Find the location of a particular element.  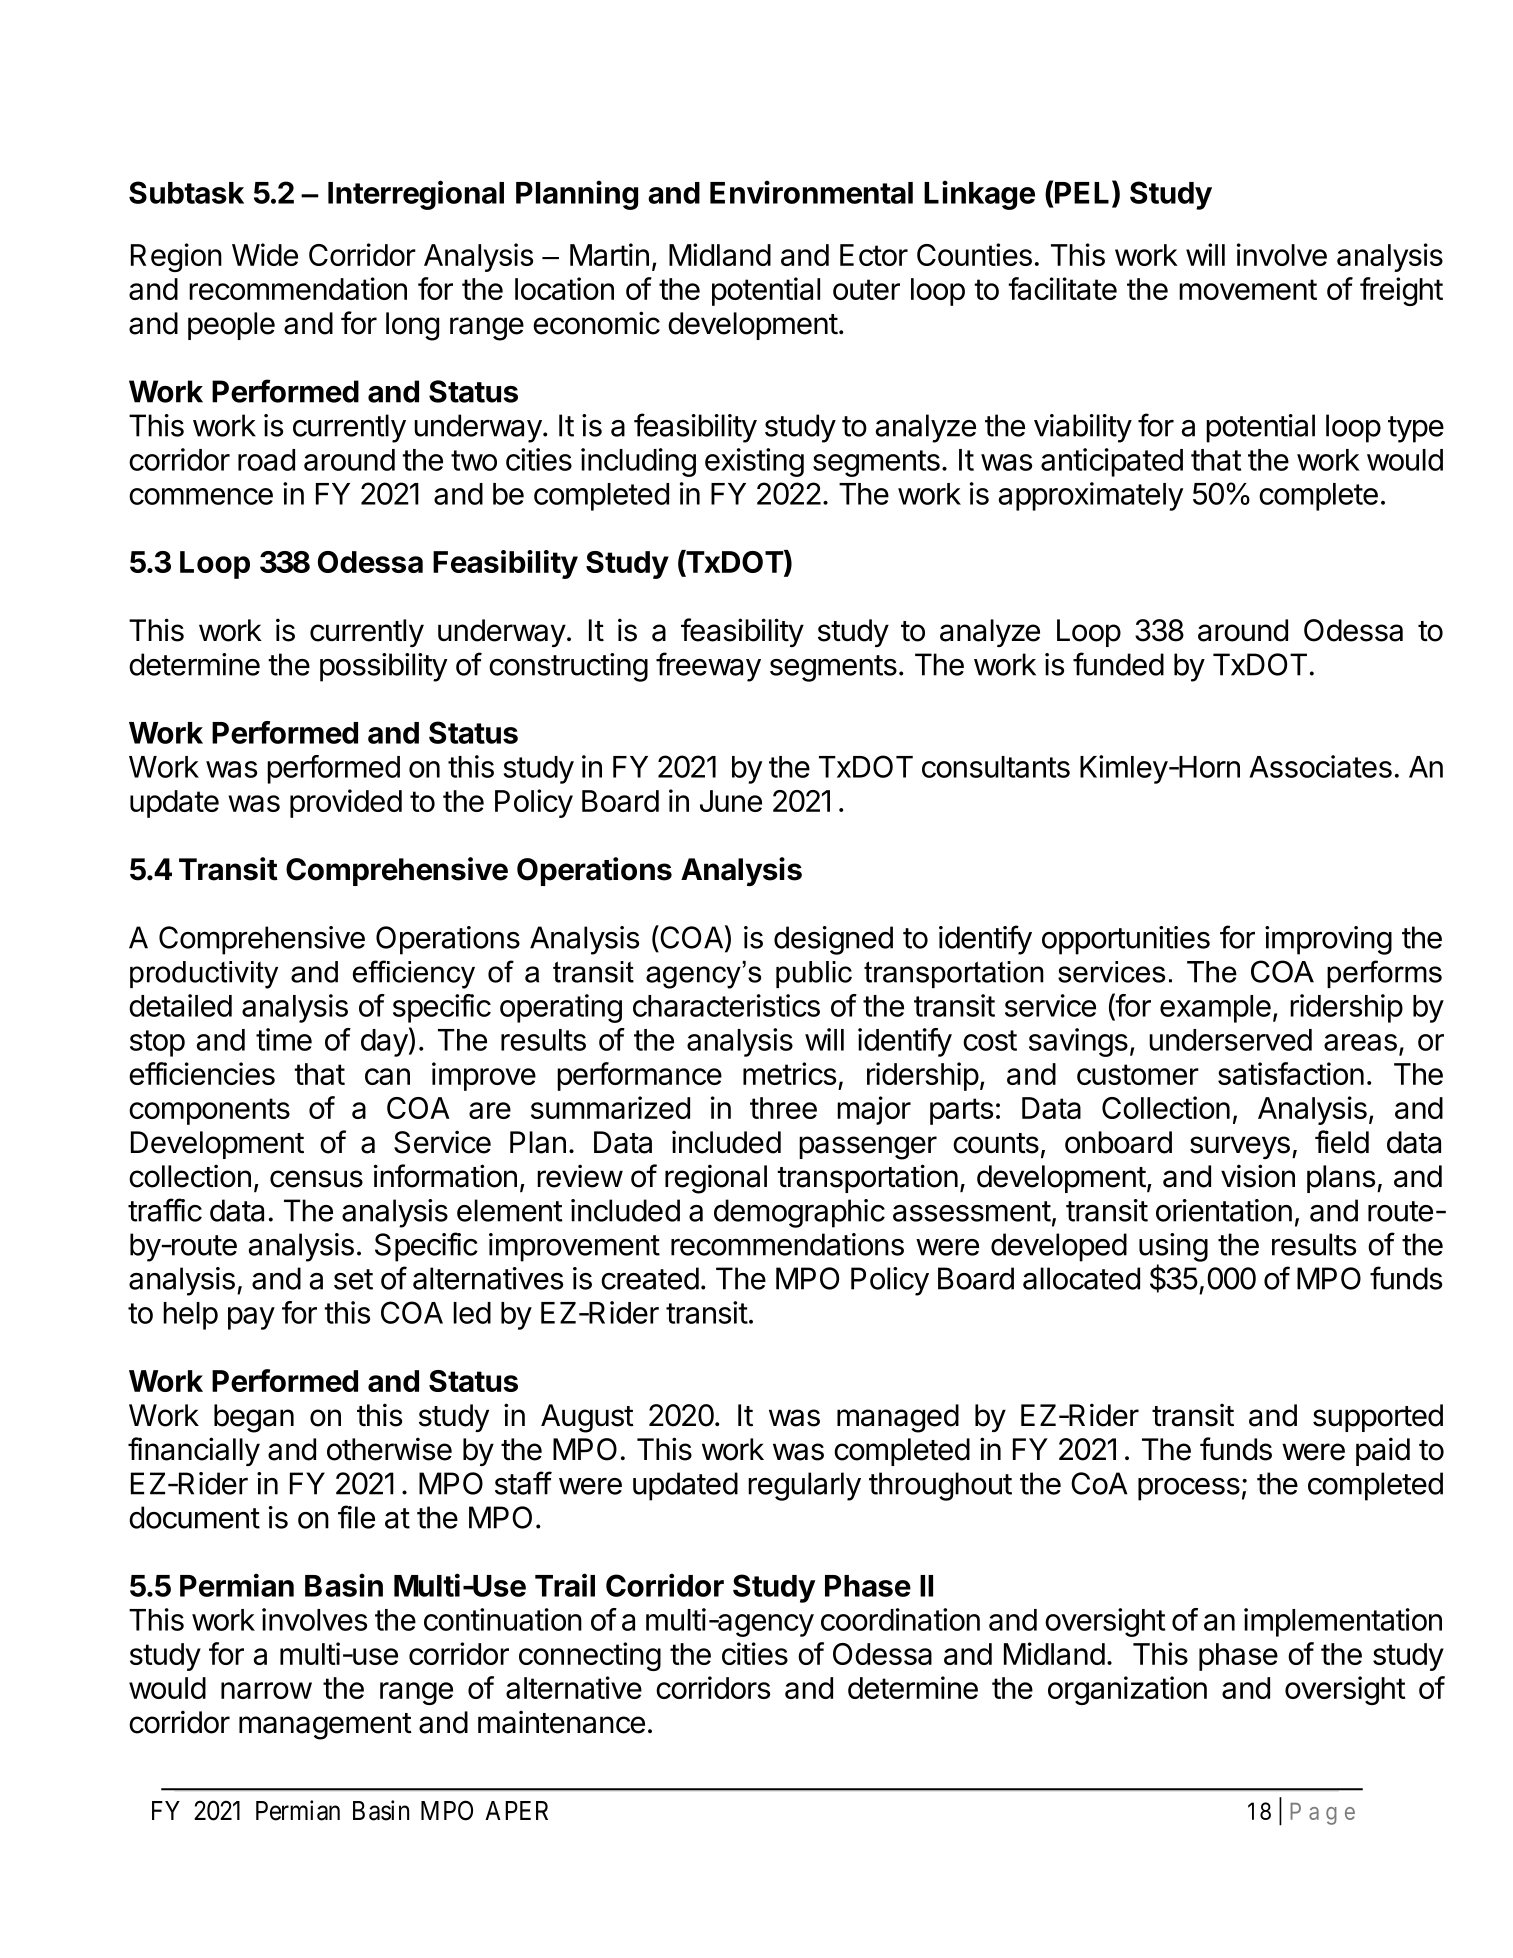

set is located at coordinates (353, 1279).
